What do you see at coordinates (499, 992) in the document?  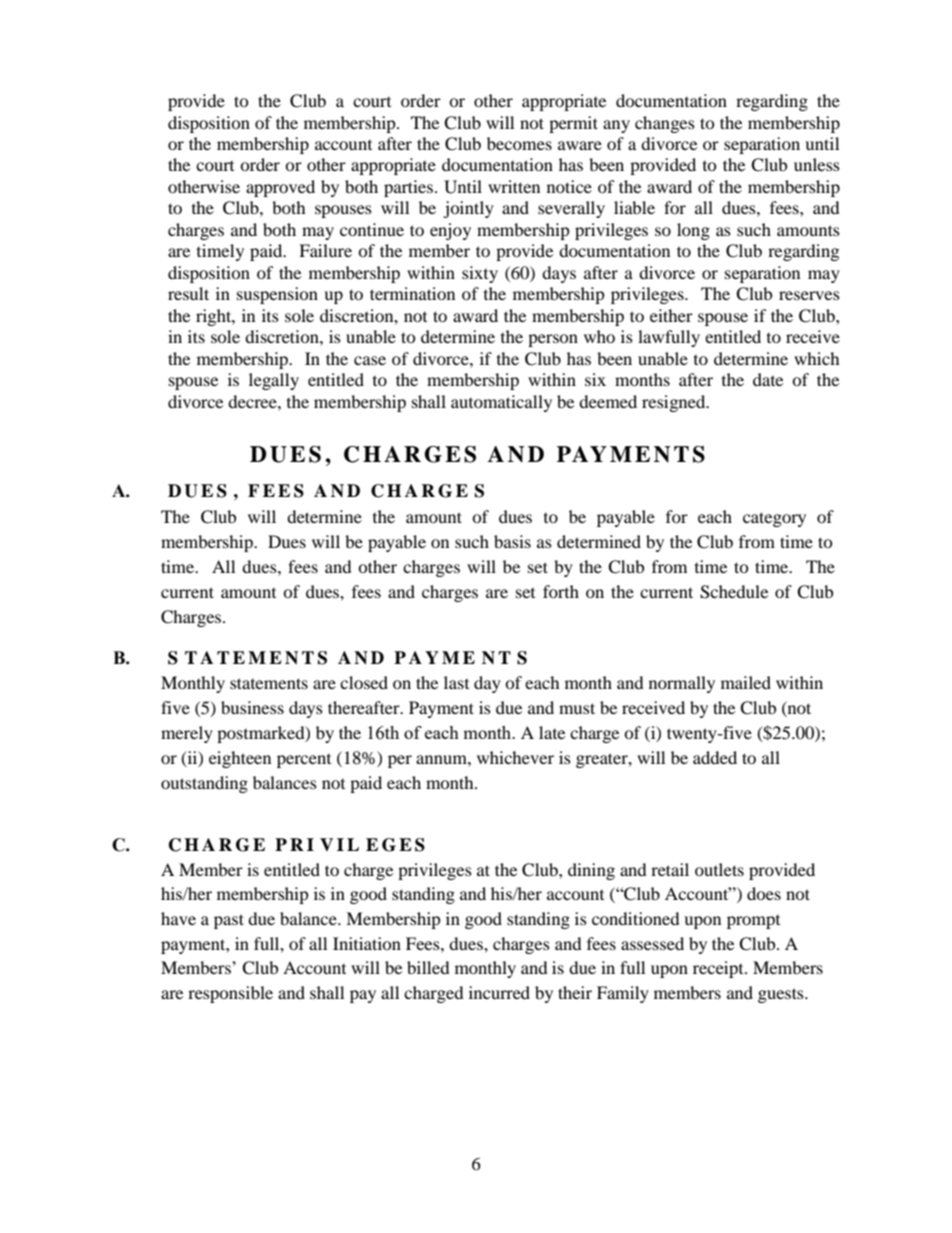 I see `incurred` at bounding box center [499, 992].
